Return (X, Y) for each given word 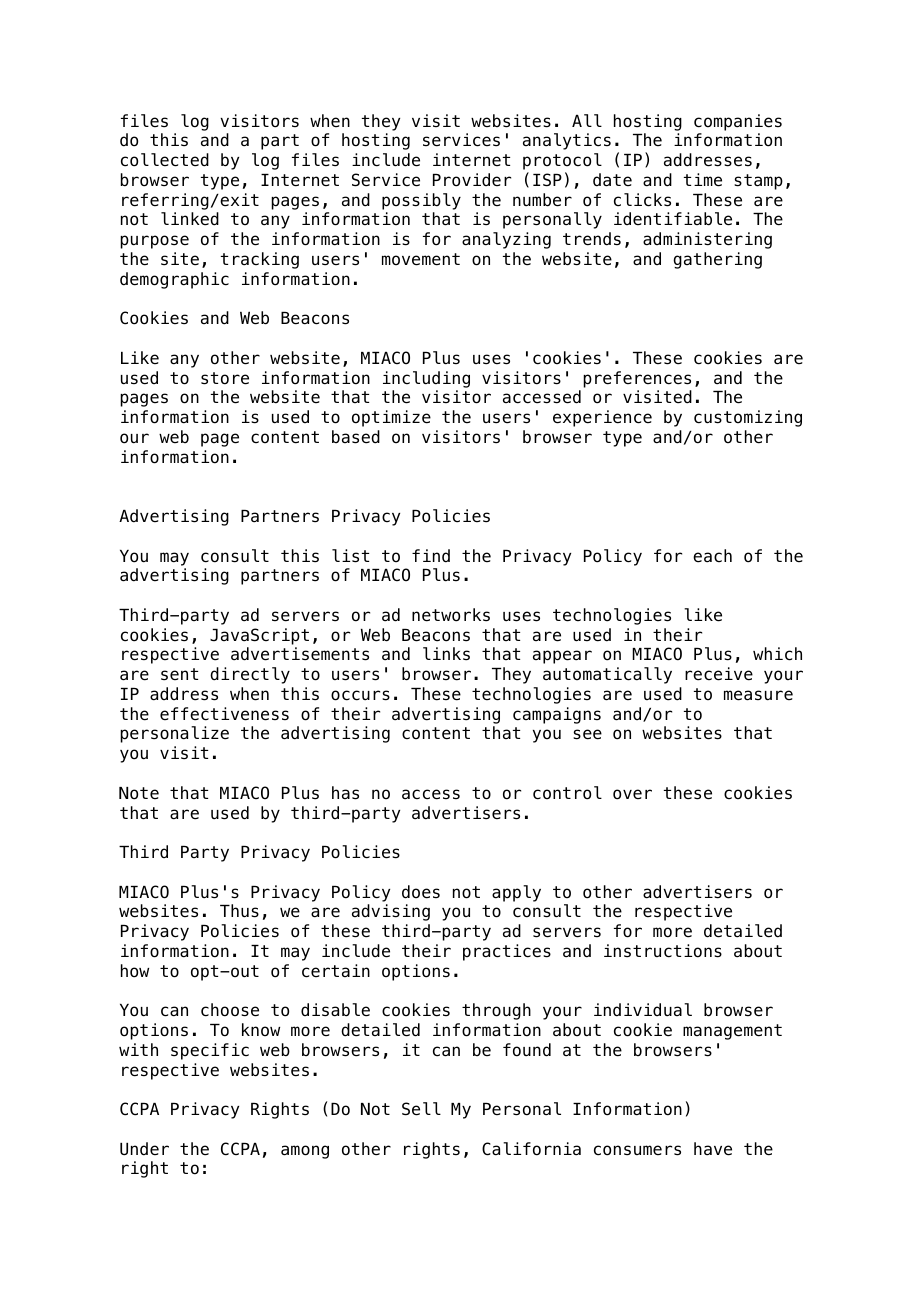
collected (165, 160)
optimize (391, 418)
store (225, 378)
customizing (748, 418)
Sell (421, 1109)
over (632, 794)
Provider (472, 180)
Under (144, 1149)
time (703, 180)
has (345, 793)
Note (139, 793)
